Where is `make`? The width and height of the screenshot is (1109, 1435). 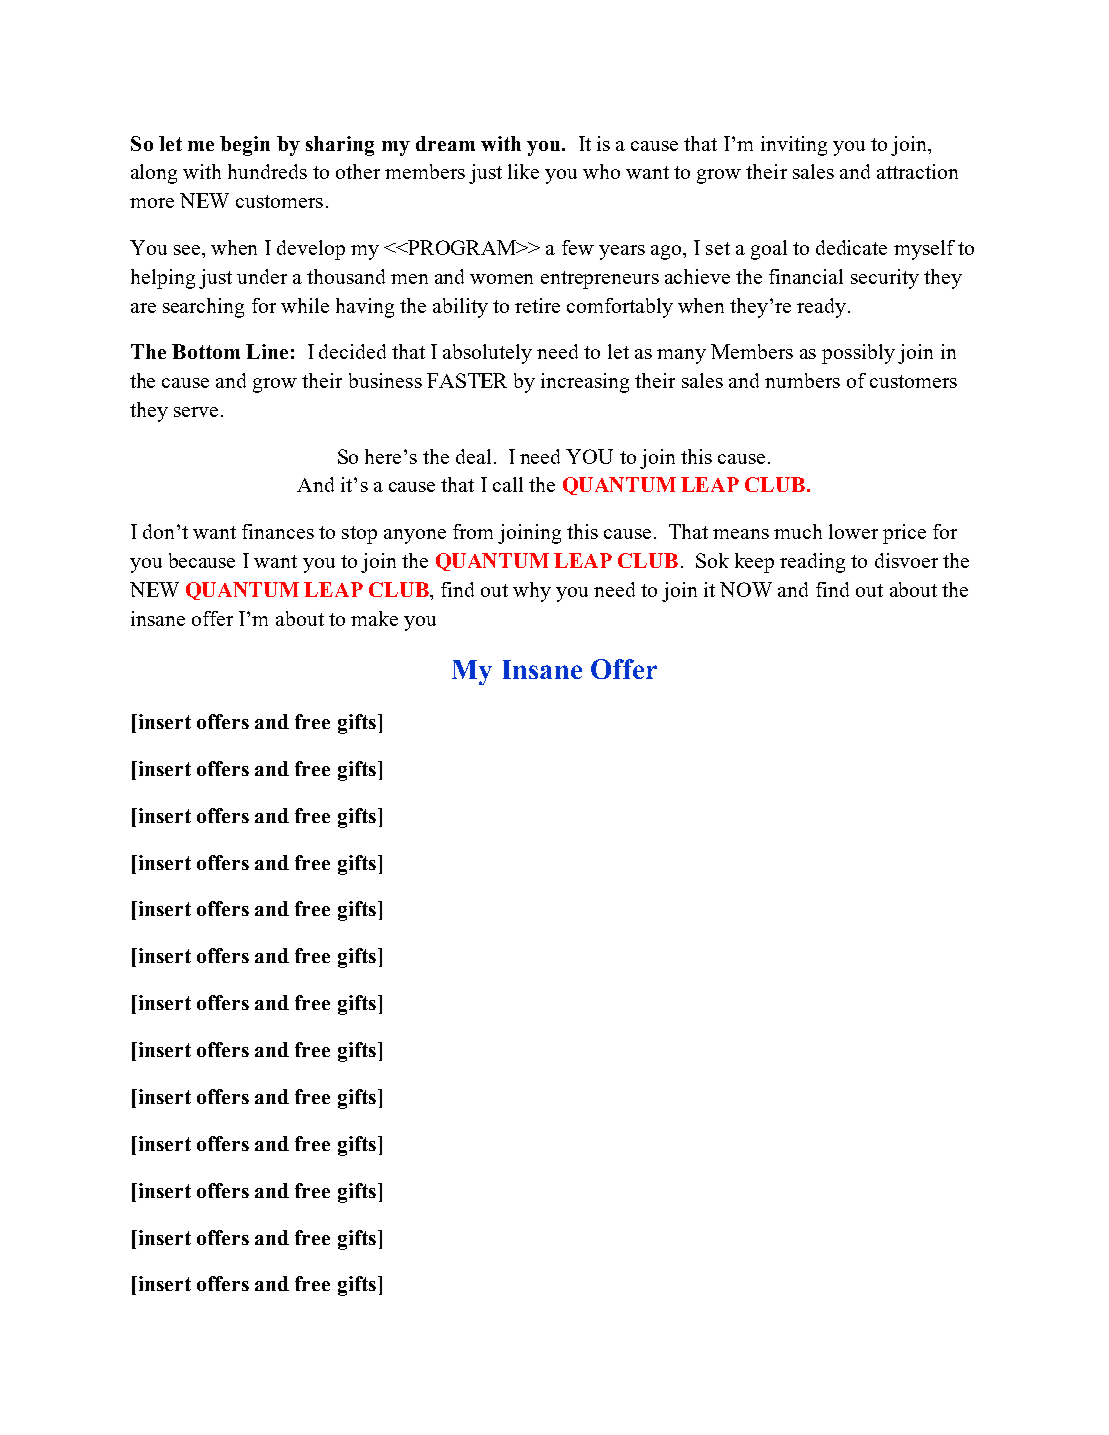 make is located at coordinates (374, 618).
